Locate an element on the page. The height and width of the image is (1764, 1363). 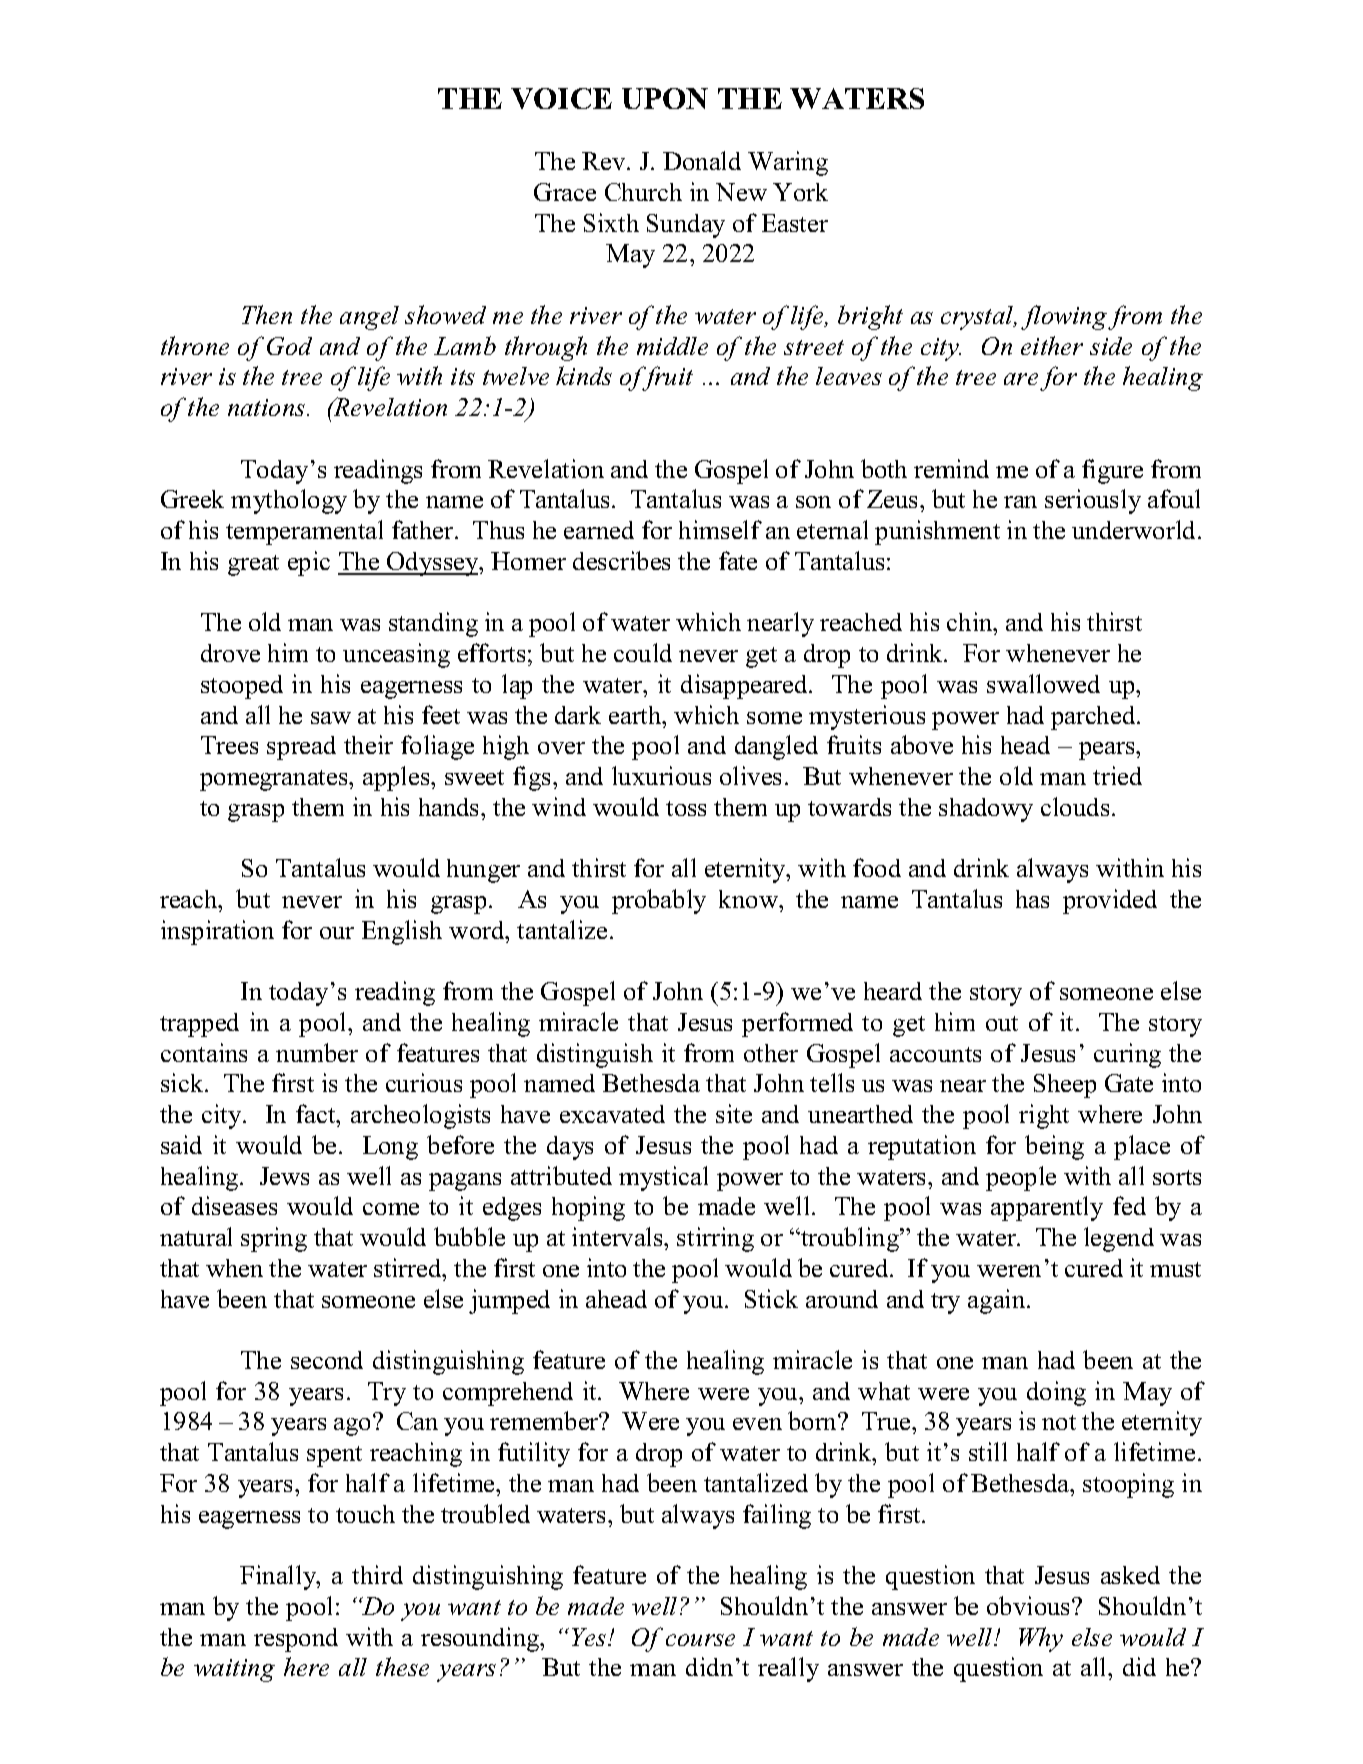
seriously is located at coordinates (1093, 501).
